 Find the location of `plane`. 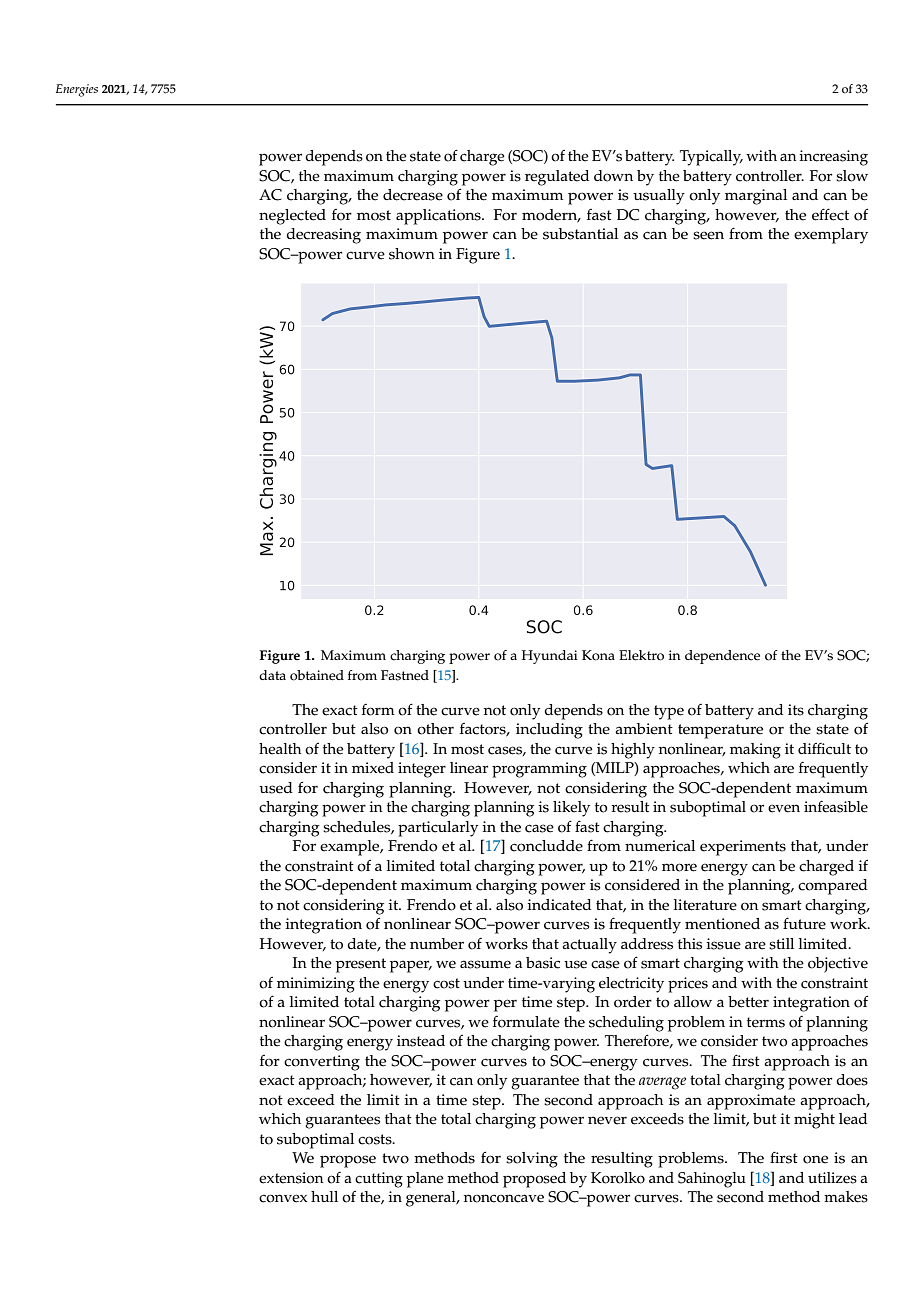

plane is located at coordinates (425, 1180).
